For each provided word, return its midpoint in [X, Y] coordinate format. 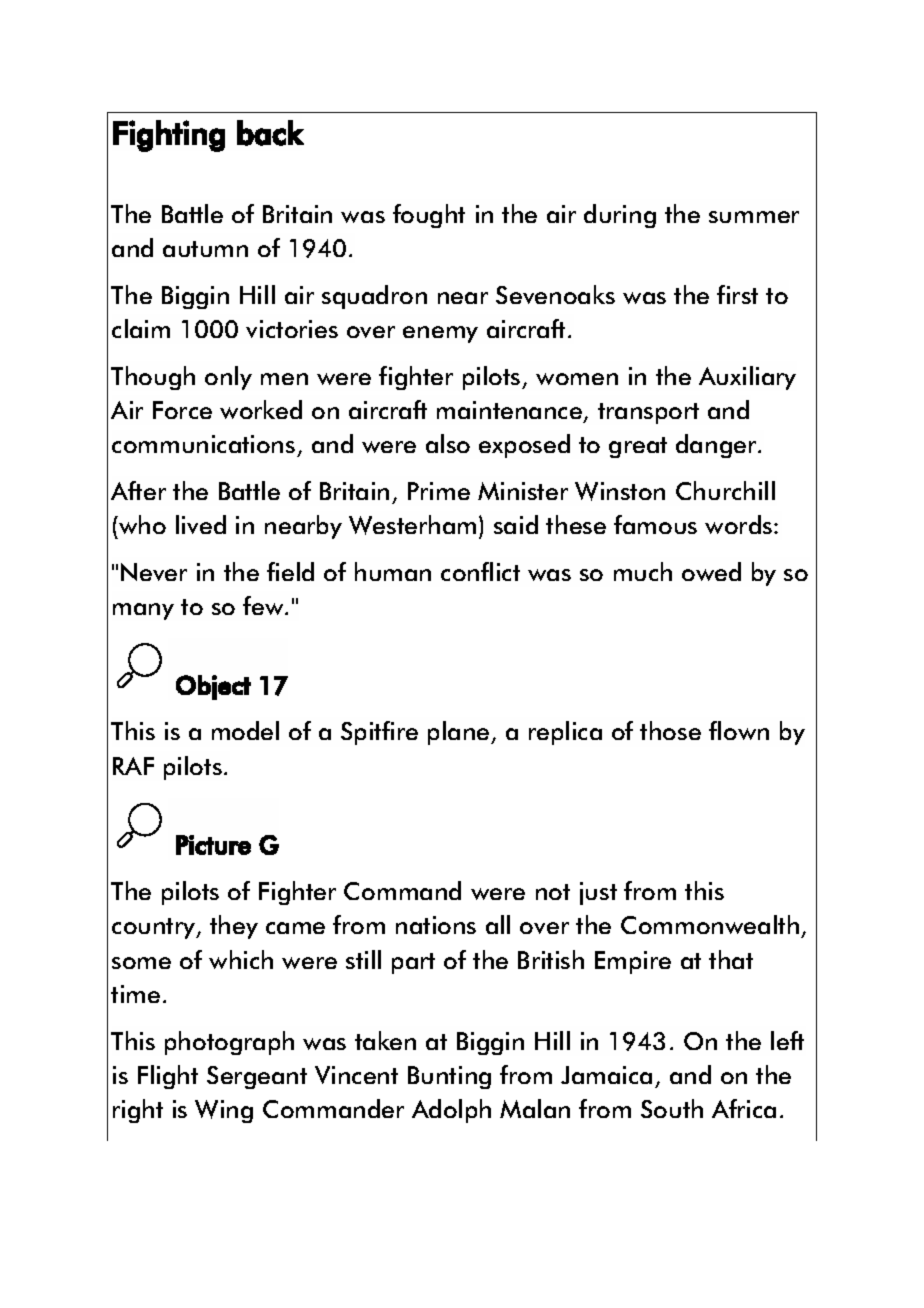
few [264, 605]
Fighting [169, 136]
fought [429, 216]
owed [711, 571]
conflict [480, 571]
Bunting [449, 1077]
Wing [224, 1111]
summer [754, 217]
